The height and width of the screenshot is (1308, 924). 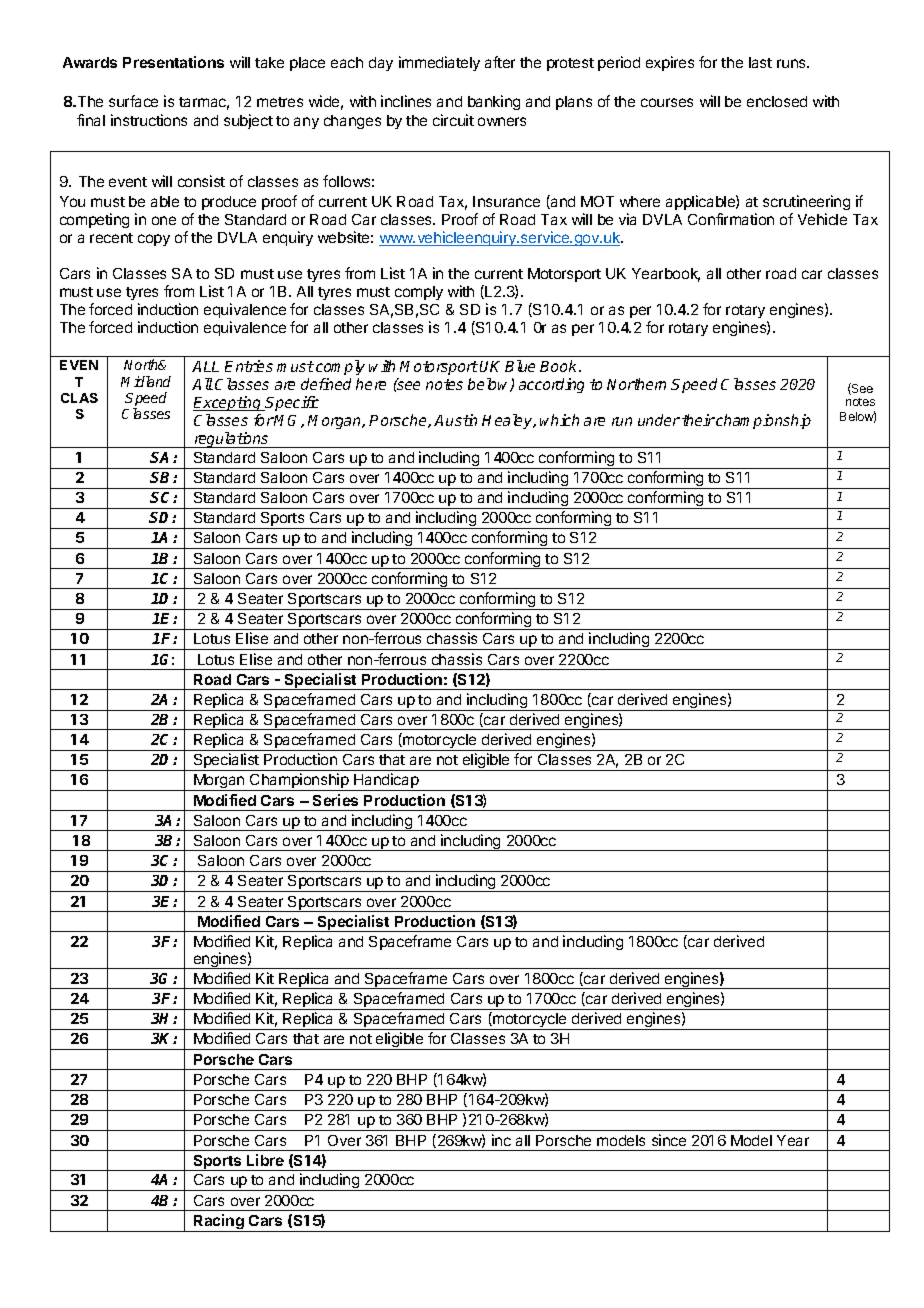 I want to click on regulations, so click(x=232, y=440).
